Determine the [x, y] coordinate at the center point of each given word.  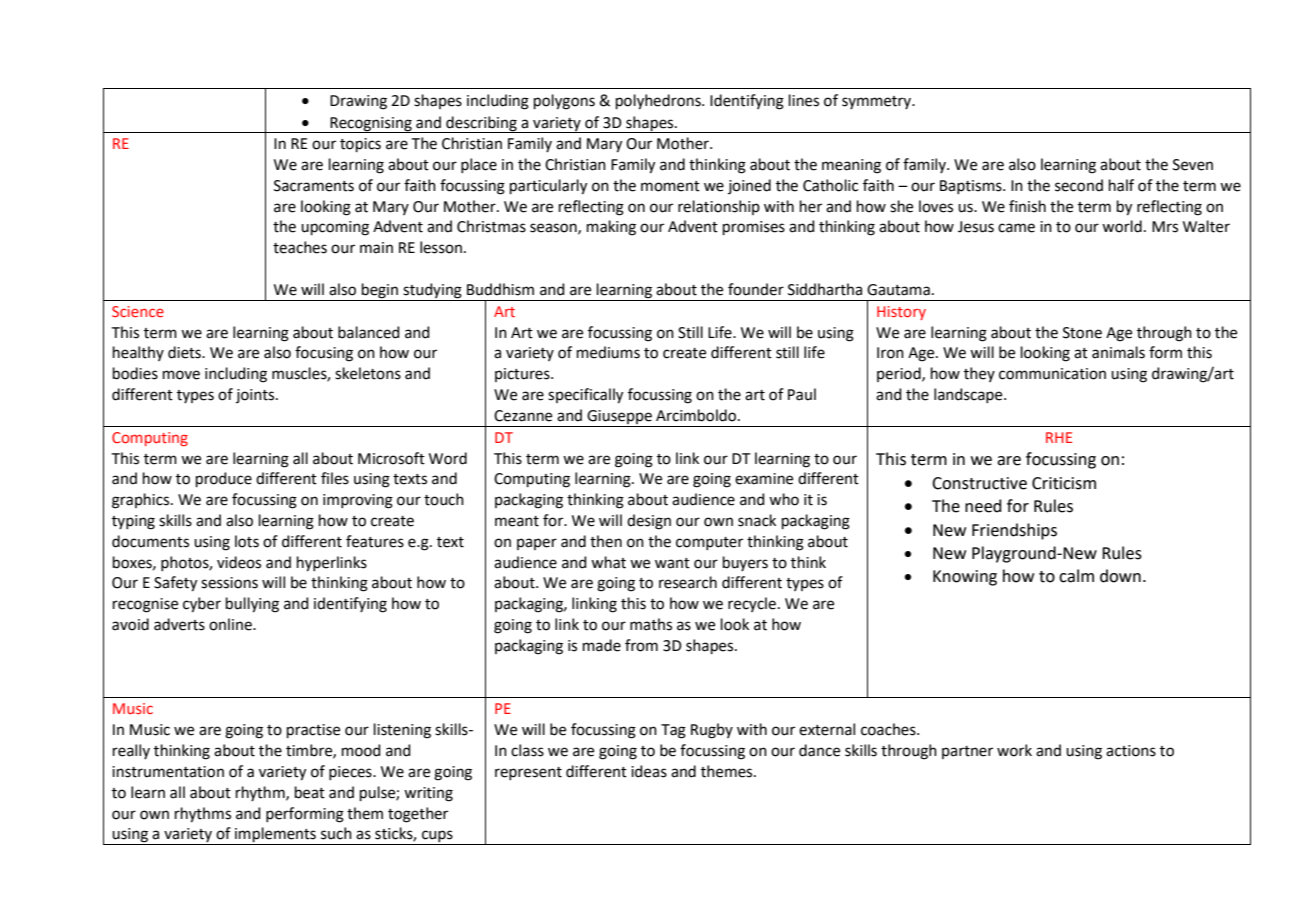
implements [275, 836]
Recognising [371, 125]
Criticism [1064, 483]
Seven [1193, 165]
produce [224, 479]
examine [764, 479]
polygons [564, 102]
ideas [649, 771]
